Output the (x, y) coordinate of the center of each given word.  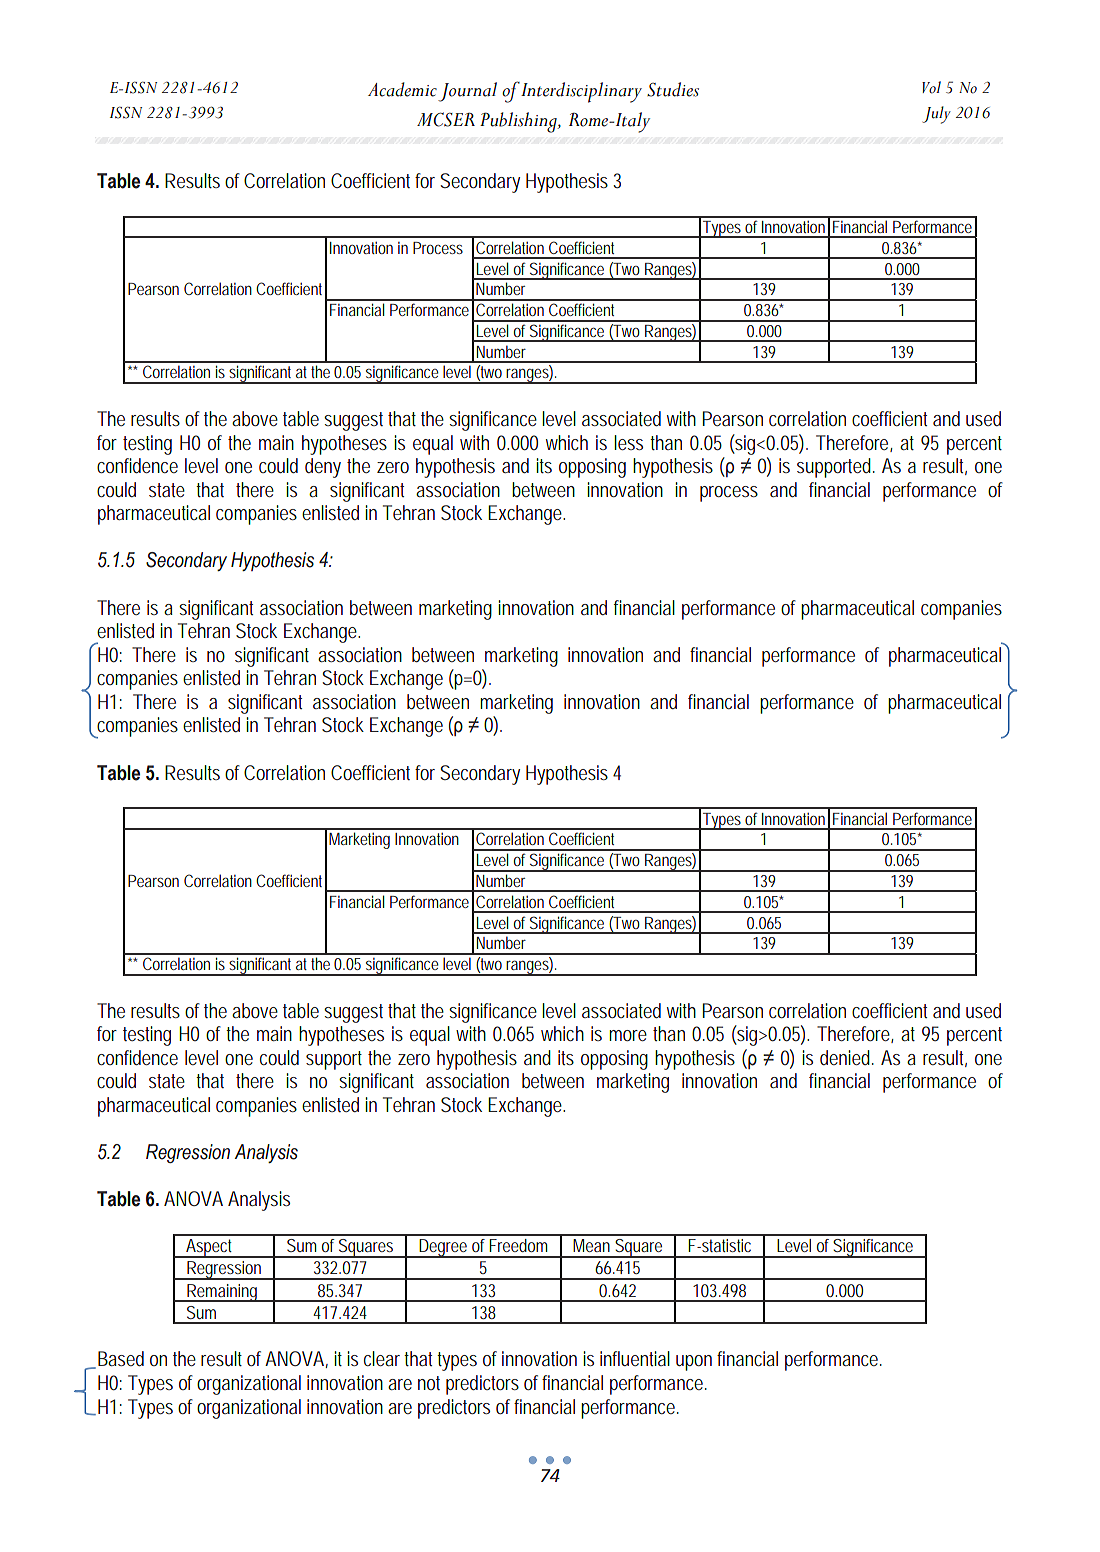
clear (384, 1358)
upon (694, 1363)
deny (323, 468)
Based (121, 1358)
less (628, 442)
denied (847, 1057)
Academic (402, 89)
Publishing (519, 122)
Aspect (210, 1248)
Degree (444, 1248)
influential (635, 1358)
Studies (673, 89)
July (936, 115)
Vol (931, 87)
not (429, 1383)
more (628, 1035)
